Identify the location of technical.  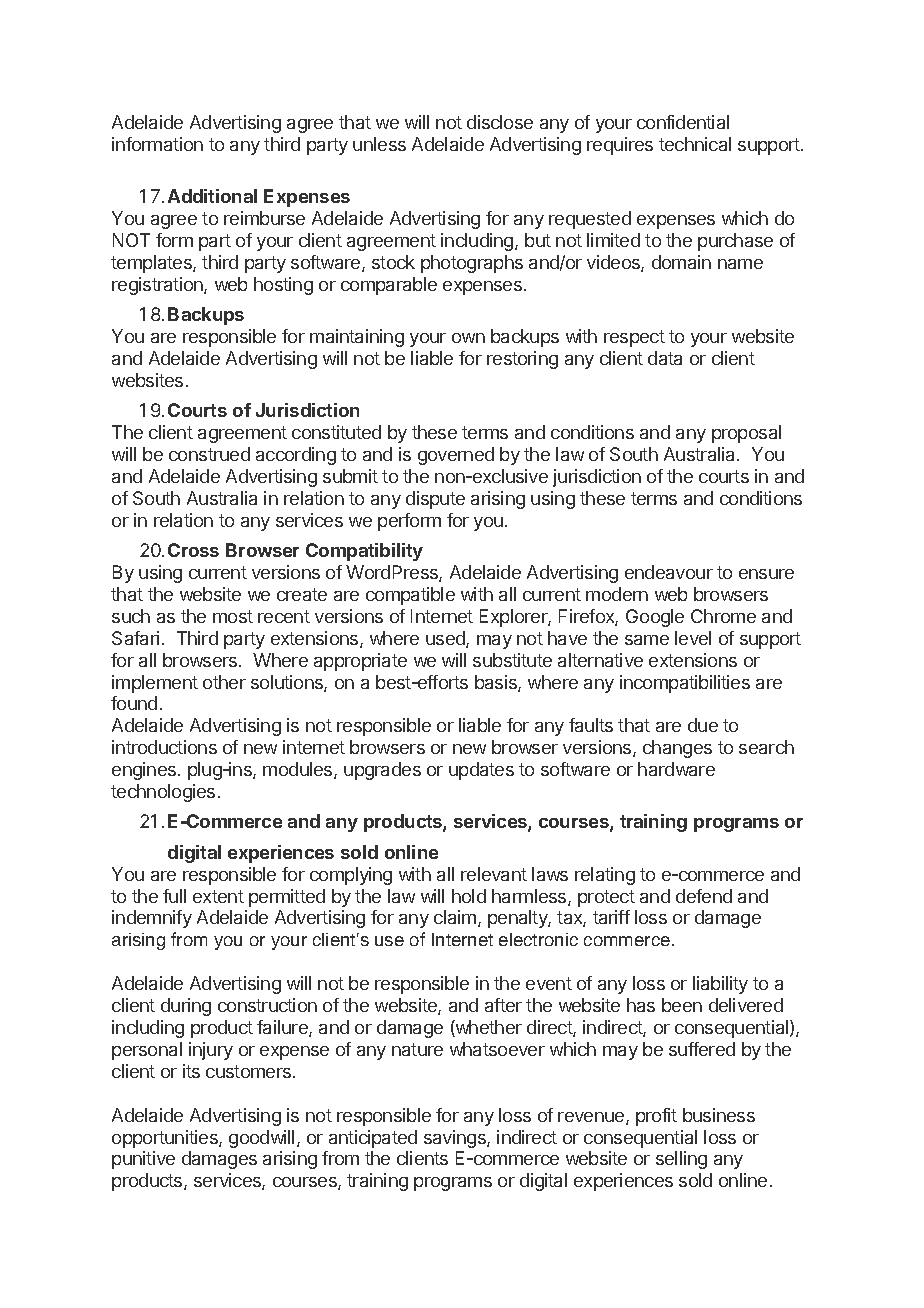
(695, 144).
